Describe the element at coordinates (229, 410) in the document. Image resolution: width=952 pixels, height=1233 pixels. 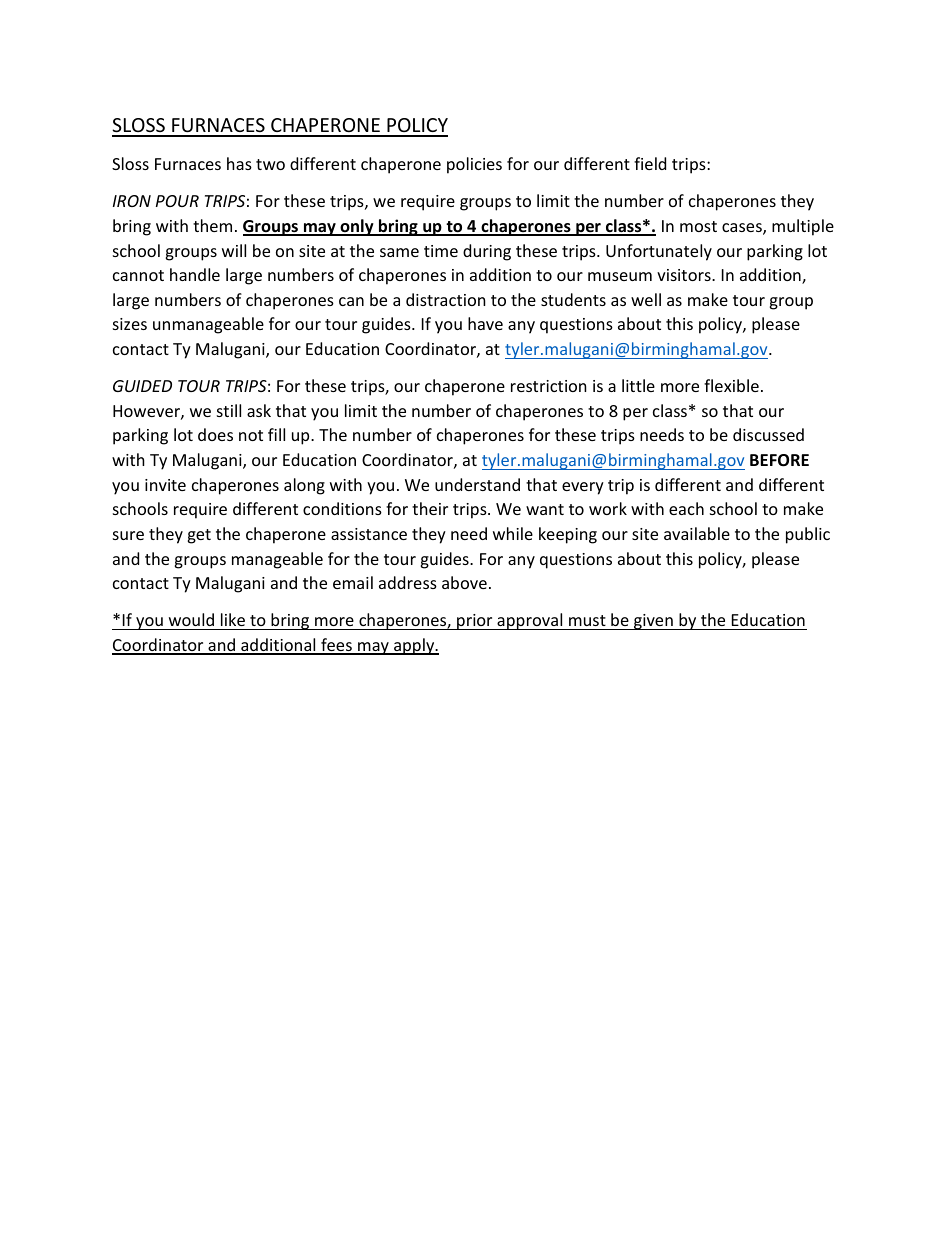
I see `still` at that location.
